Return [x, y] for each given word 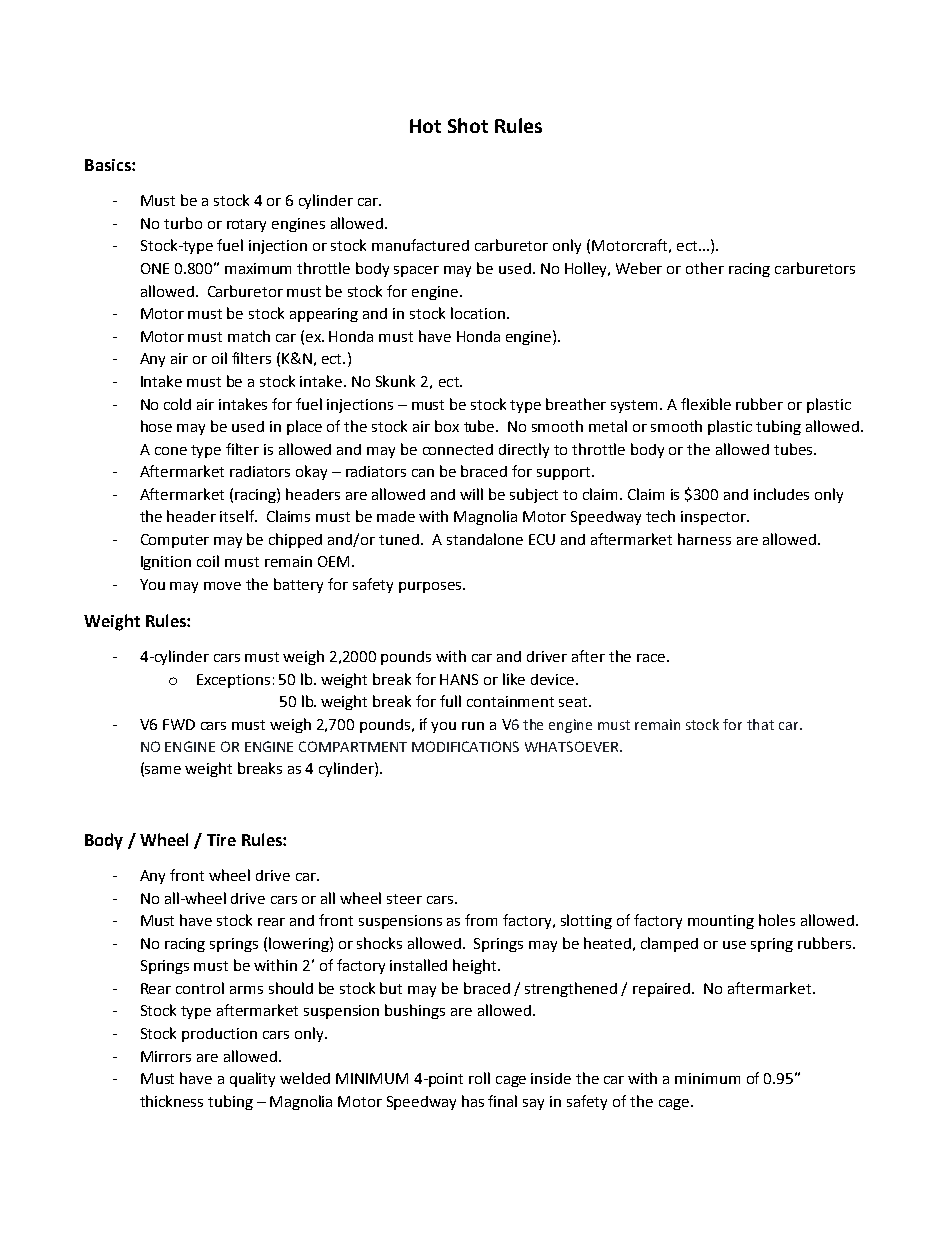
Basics [109, 165]
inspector [714, 518]
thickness [171, 1101]
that [760, 724]
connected [458, 449]
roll [479, 1078]
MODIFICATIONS [465, 746]
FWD [179, 724]
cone [171, 451]
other [705, 268]
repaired [663, 990]
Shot [468, 125]
